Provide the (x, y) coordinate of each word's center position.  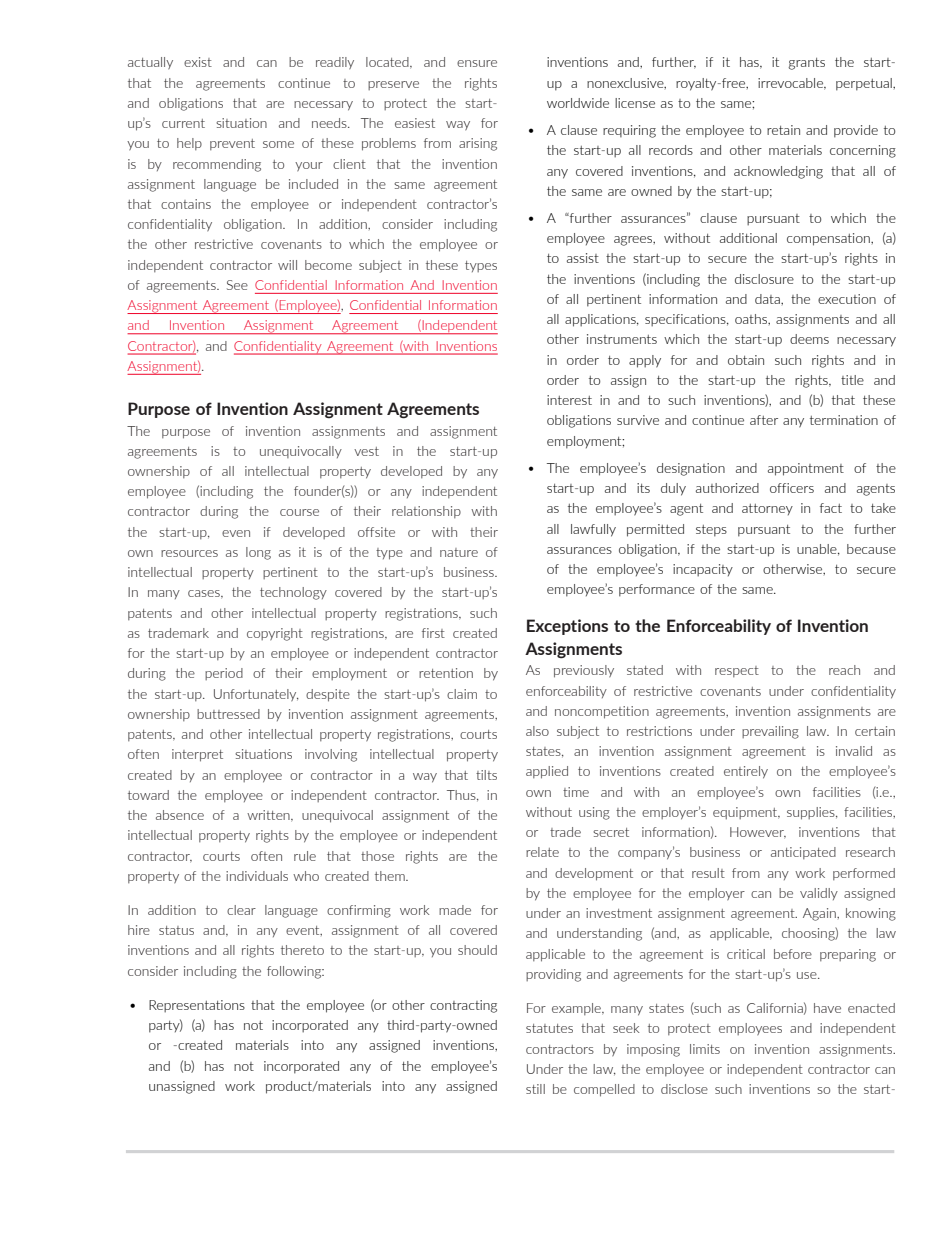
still (535, 1089)
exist (198, 62)
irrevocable (791, 84)
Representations (197, 1006)
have (827, 1008)
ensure (477, 63)
